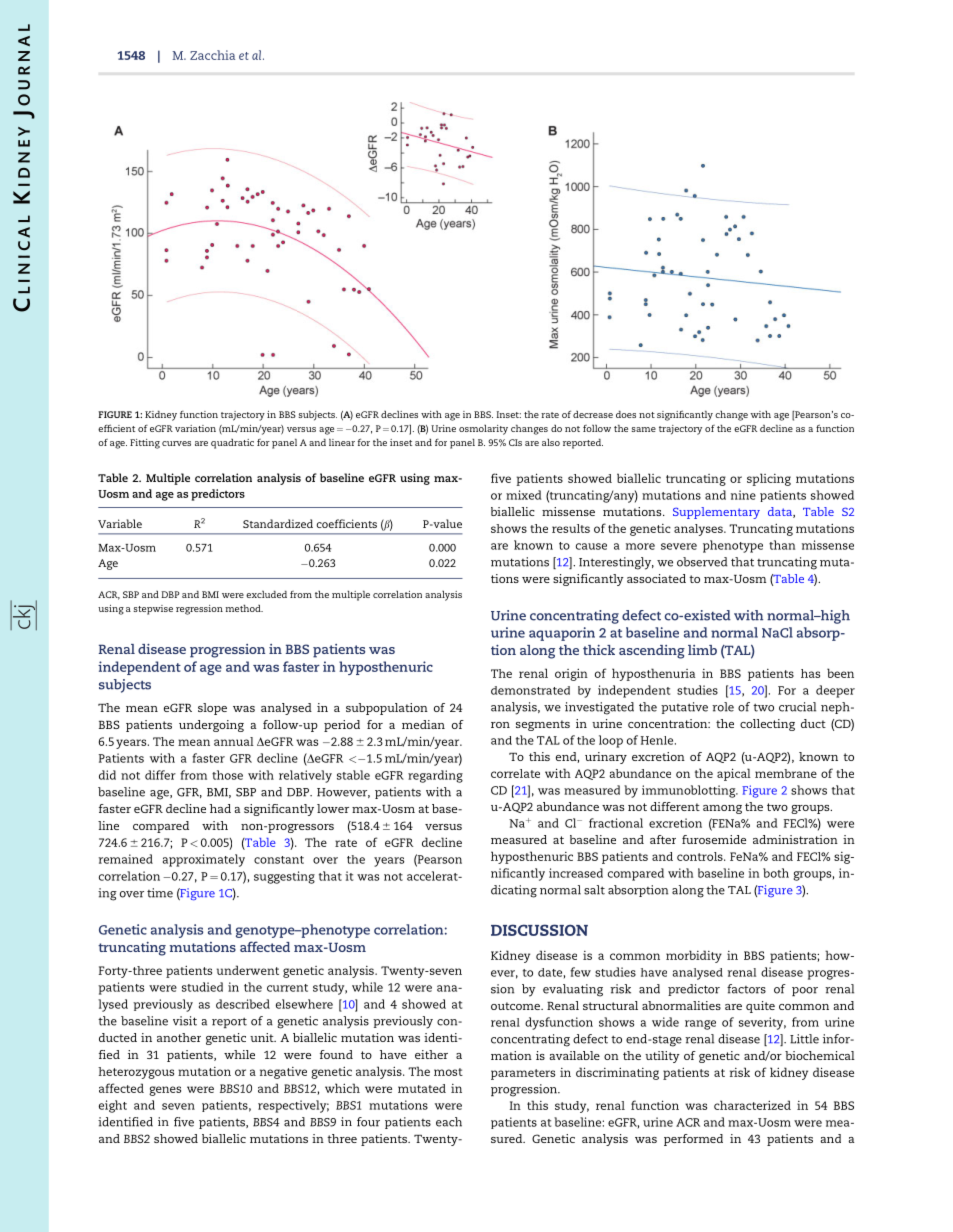  What do you see at coordinates (165, 1091) in the screenshot?
I see `genes` at bounding box center [165, 1091].
